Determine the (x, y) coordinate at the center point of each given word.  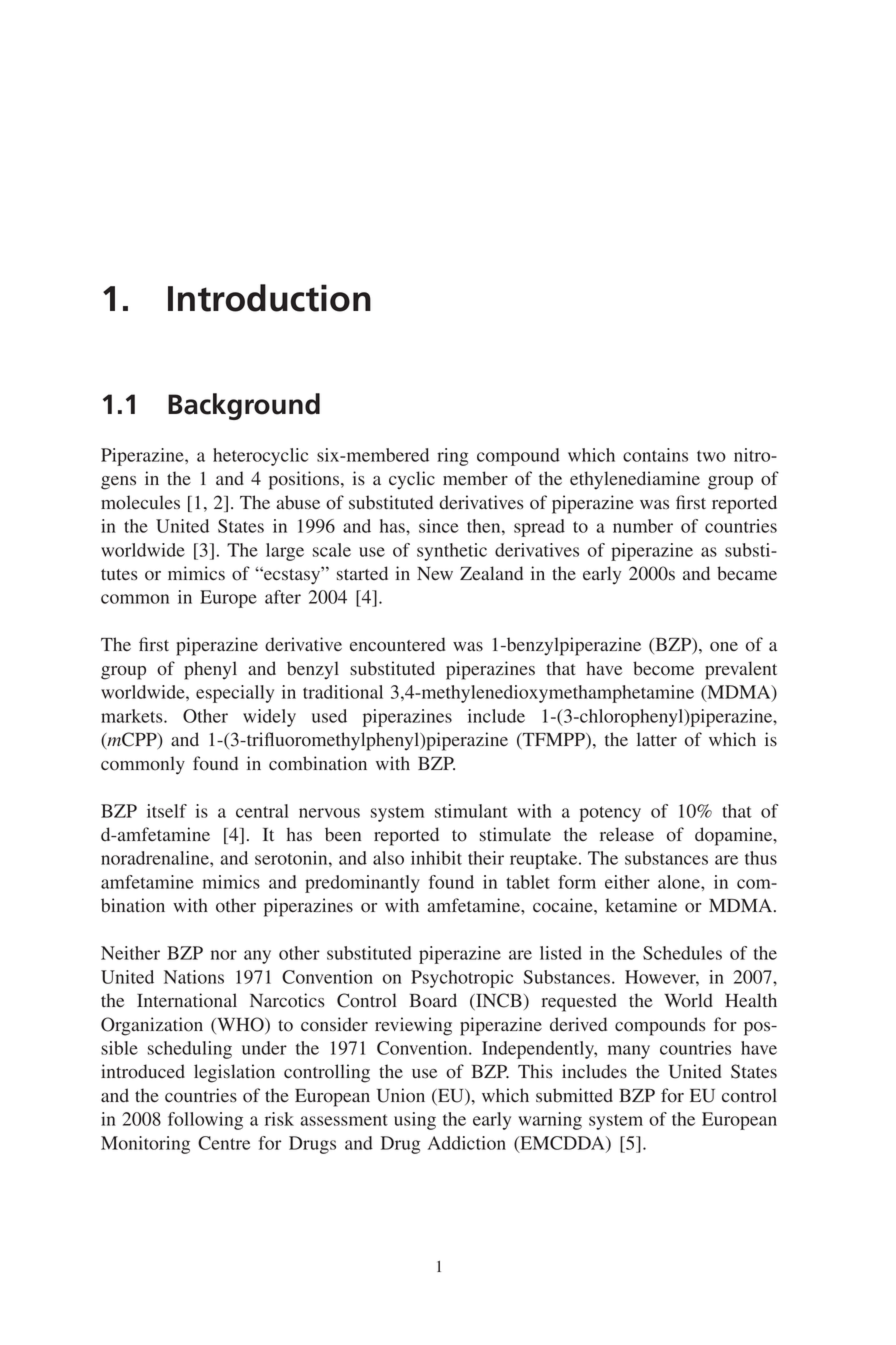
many (629, 1052)
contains (655, 455)
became (747, 573)
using (415, 1121)
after (283, 597)
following (205, 1121)
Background (244, 406)
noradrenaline (156, 858)
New (435, 573)
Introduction (269, 298)
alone (680, 882)
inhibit (436, 858)
